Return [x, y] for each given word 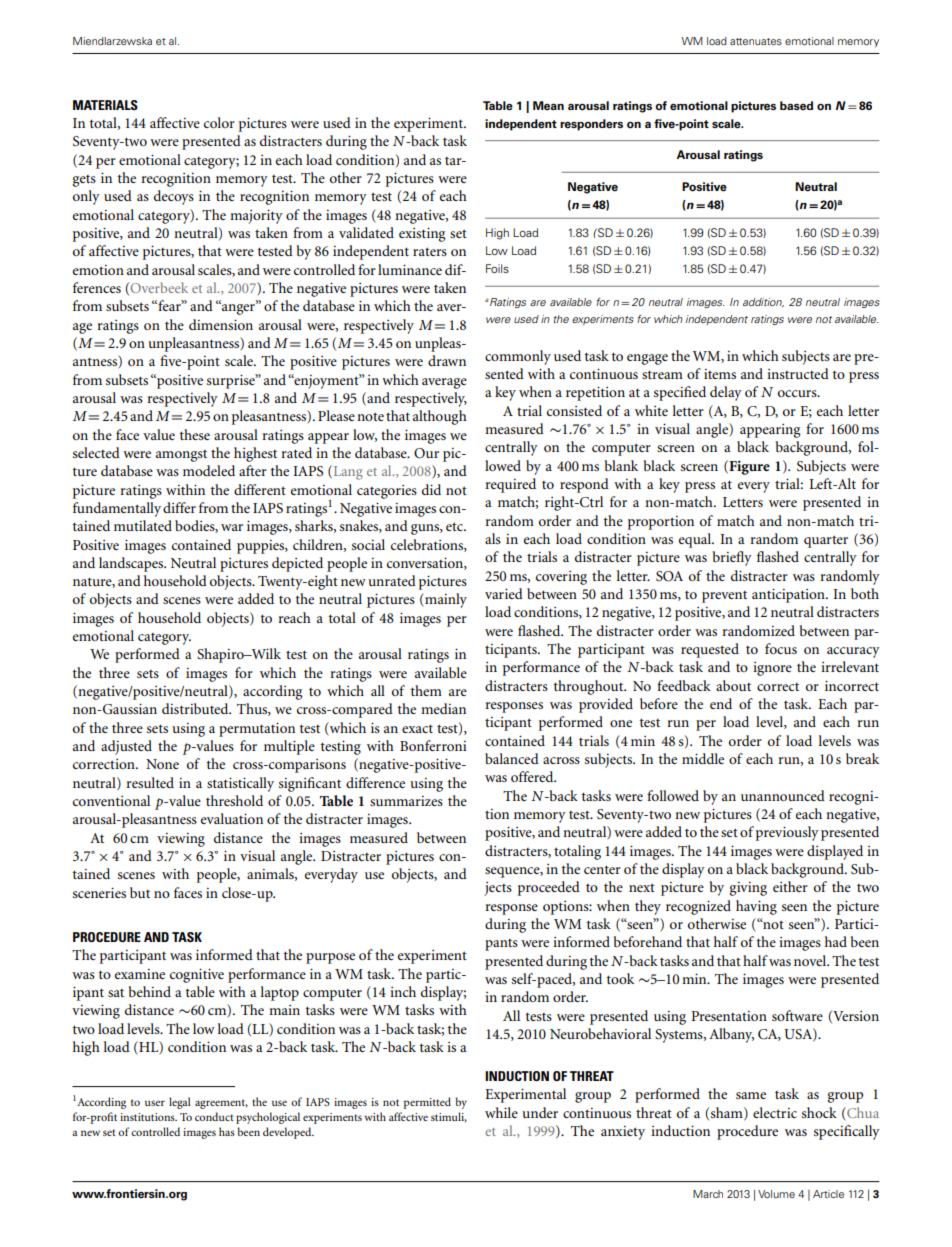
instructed [798, 373]
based [796, 105]
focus [781, 648]
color [219, 122]
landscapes [132, 564]
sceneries [99, 892]
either [790, 886]
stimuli [449, 1117]
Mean [548, 105]
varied [504, 593]
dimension [221, 324]
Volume [776, 1194]
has [227, 1131]
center [602, 869]
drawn [447, 360]
